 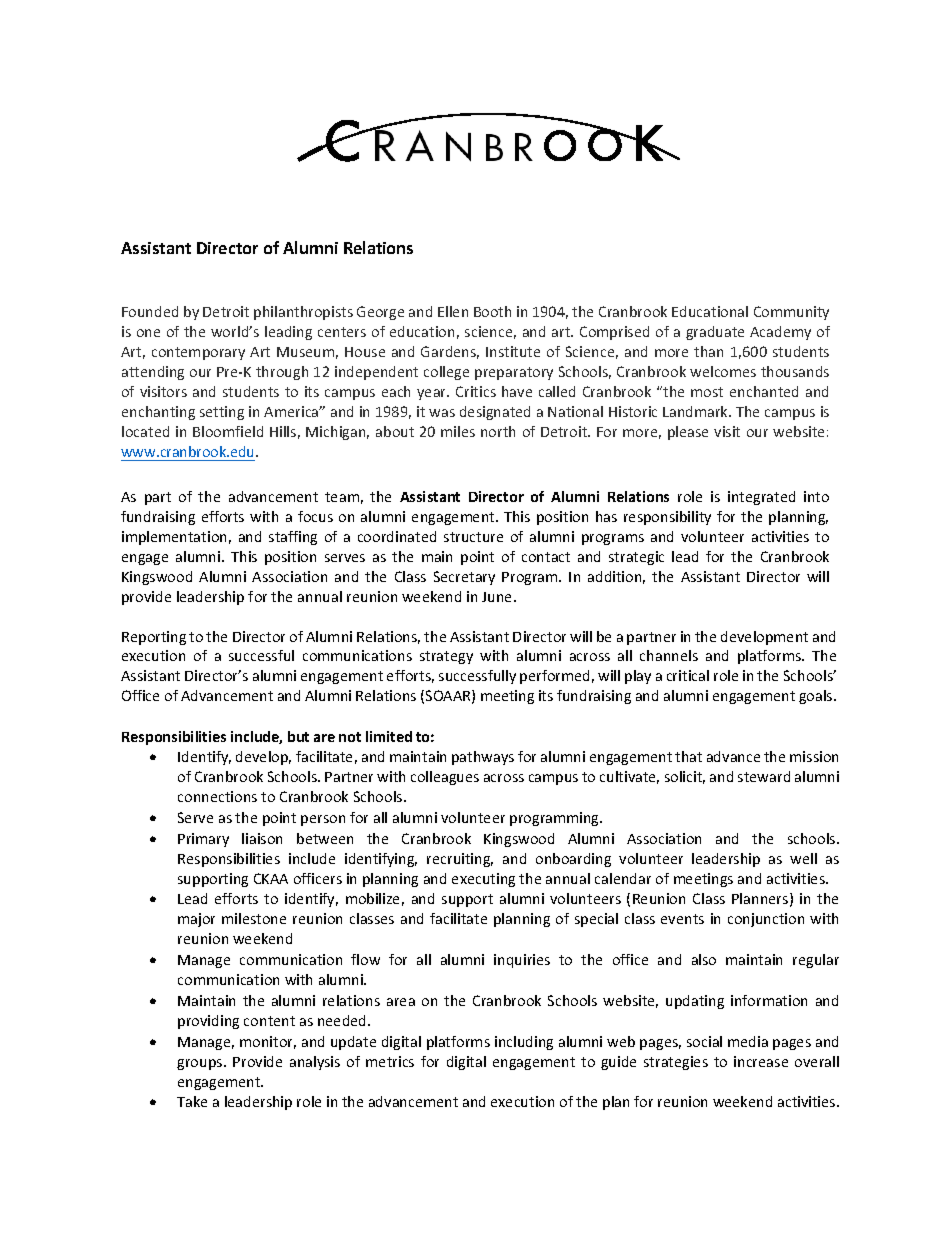 What do you see at coordinates (688, 675) in the document?
I see `critical` at bounding box center [688, 675].
